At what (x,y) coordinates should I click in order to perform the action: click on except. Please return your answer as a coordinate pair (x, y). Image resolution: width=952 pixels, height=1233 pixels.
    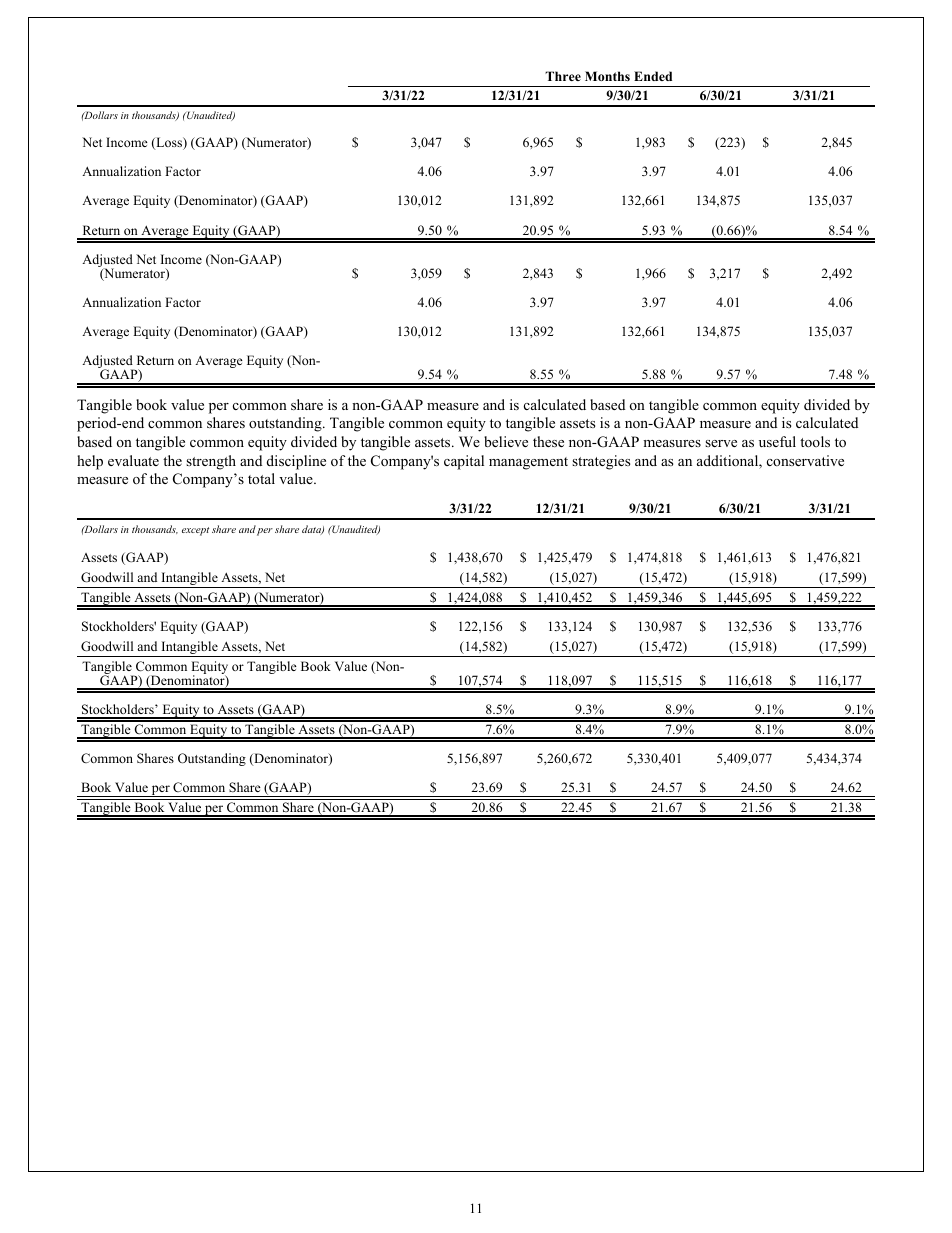
    Looking at the image, I should click on (195, 531).
